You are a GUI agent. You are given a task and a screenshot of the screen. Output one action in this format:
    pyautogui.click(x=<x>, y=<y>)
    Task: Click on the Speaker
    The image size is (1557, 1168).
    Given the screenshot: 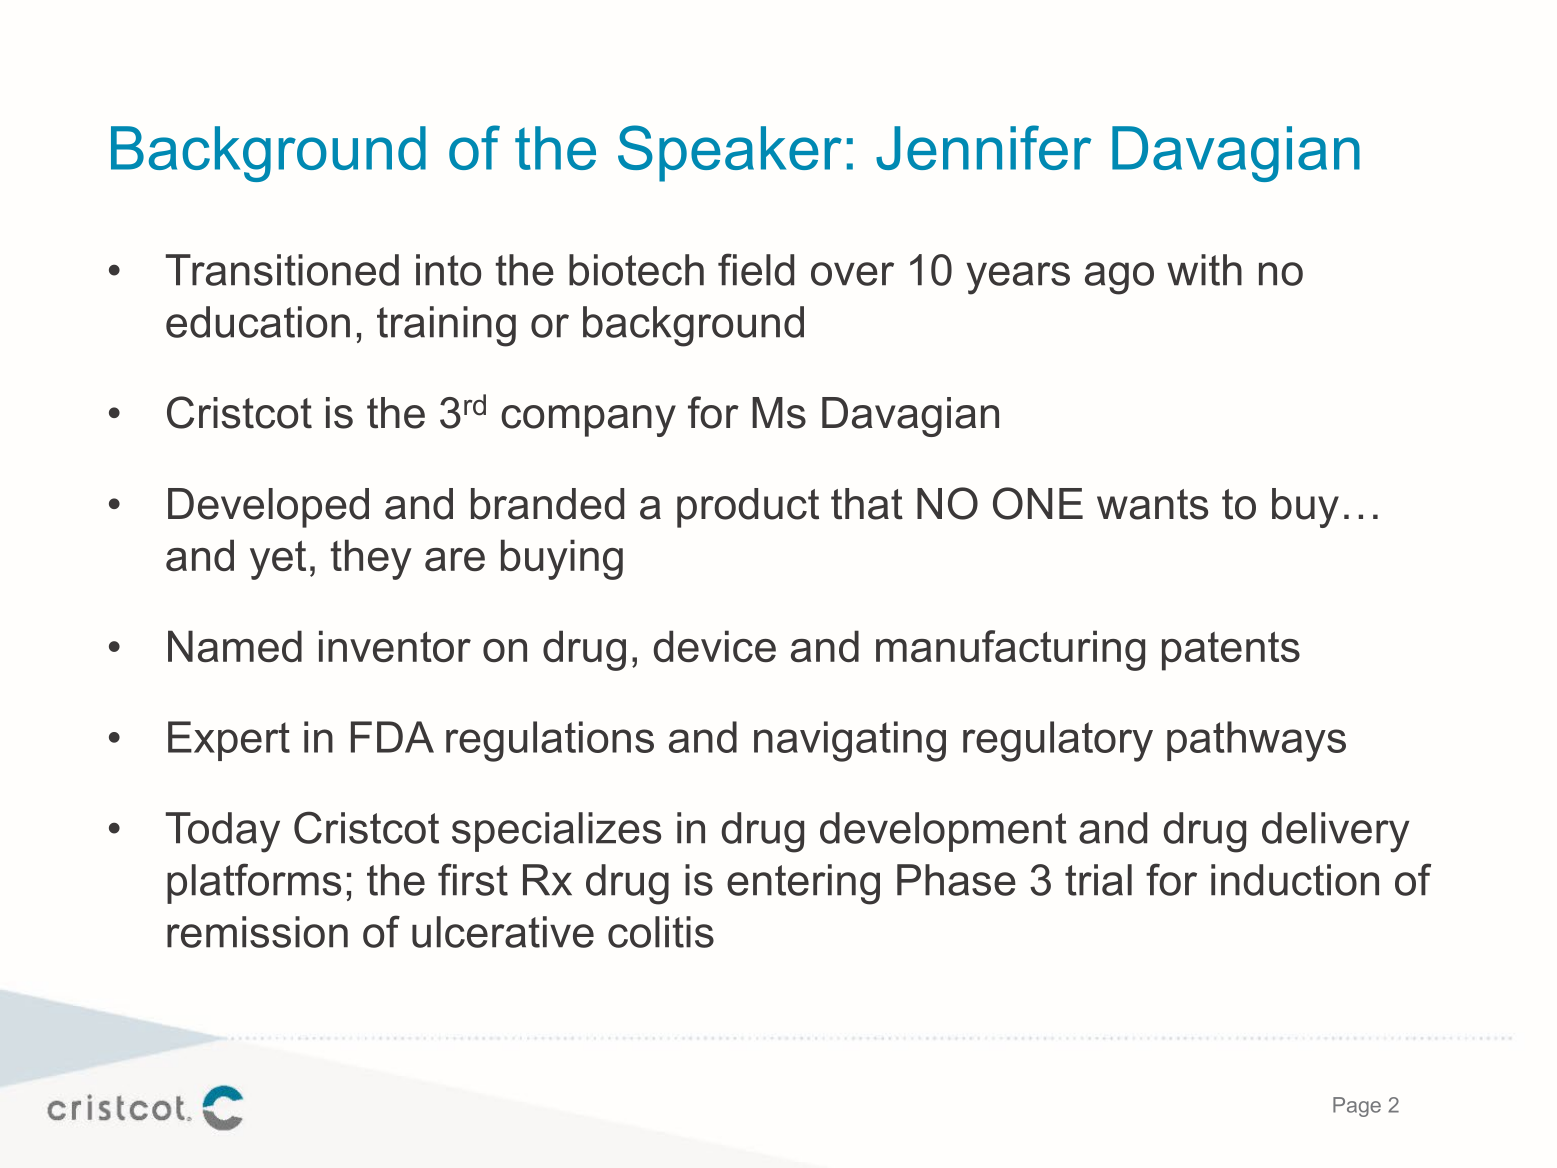 What is the action you would take?
    pyautogui.click(x=730, y=153)
